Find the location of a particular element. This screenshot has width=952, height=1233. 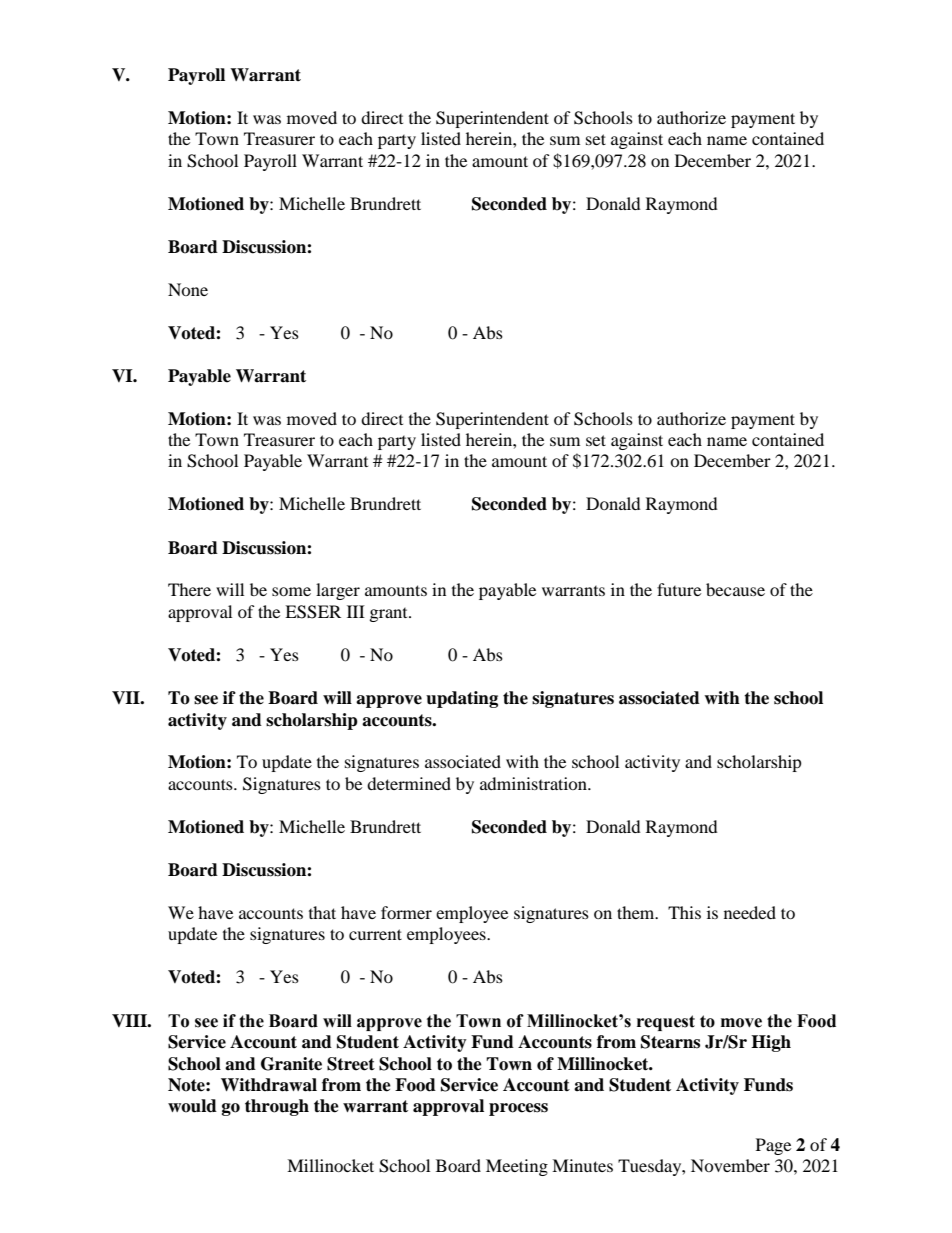

Meeting is located at coordinates (517, 1167).
